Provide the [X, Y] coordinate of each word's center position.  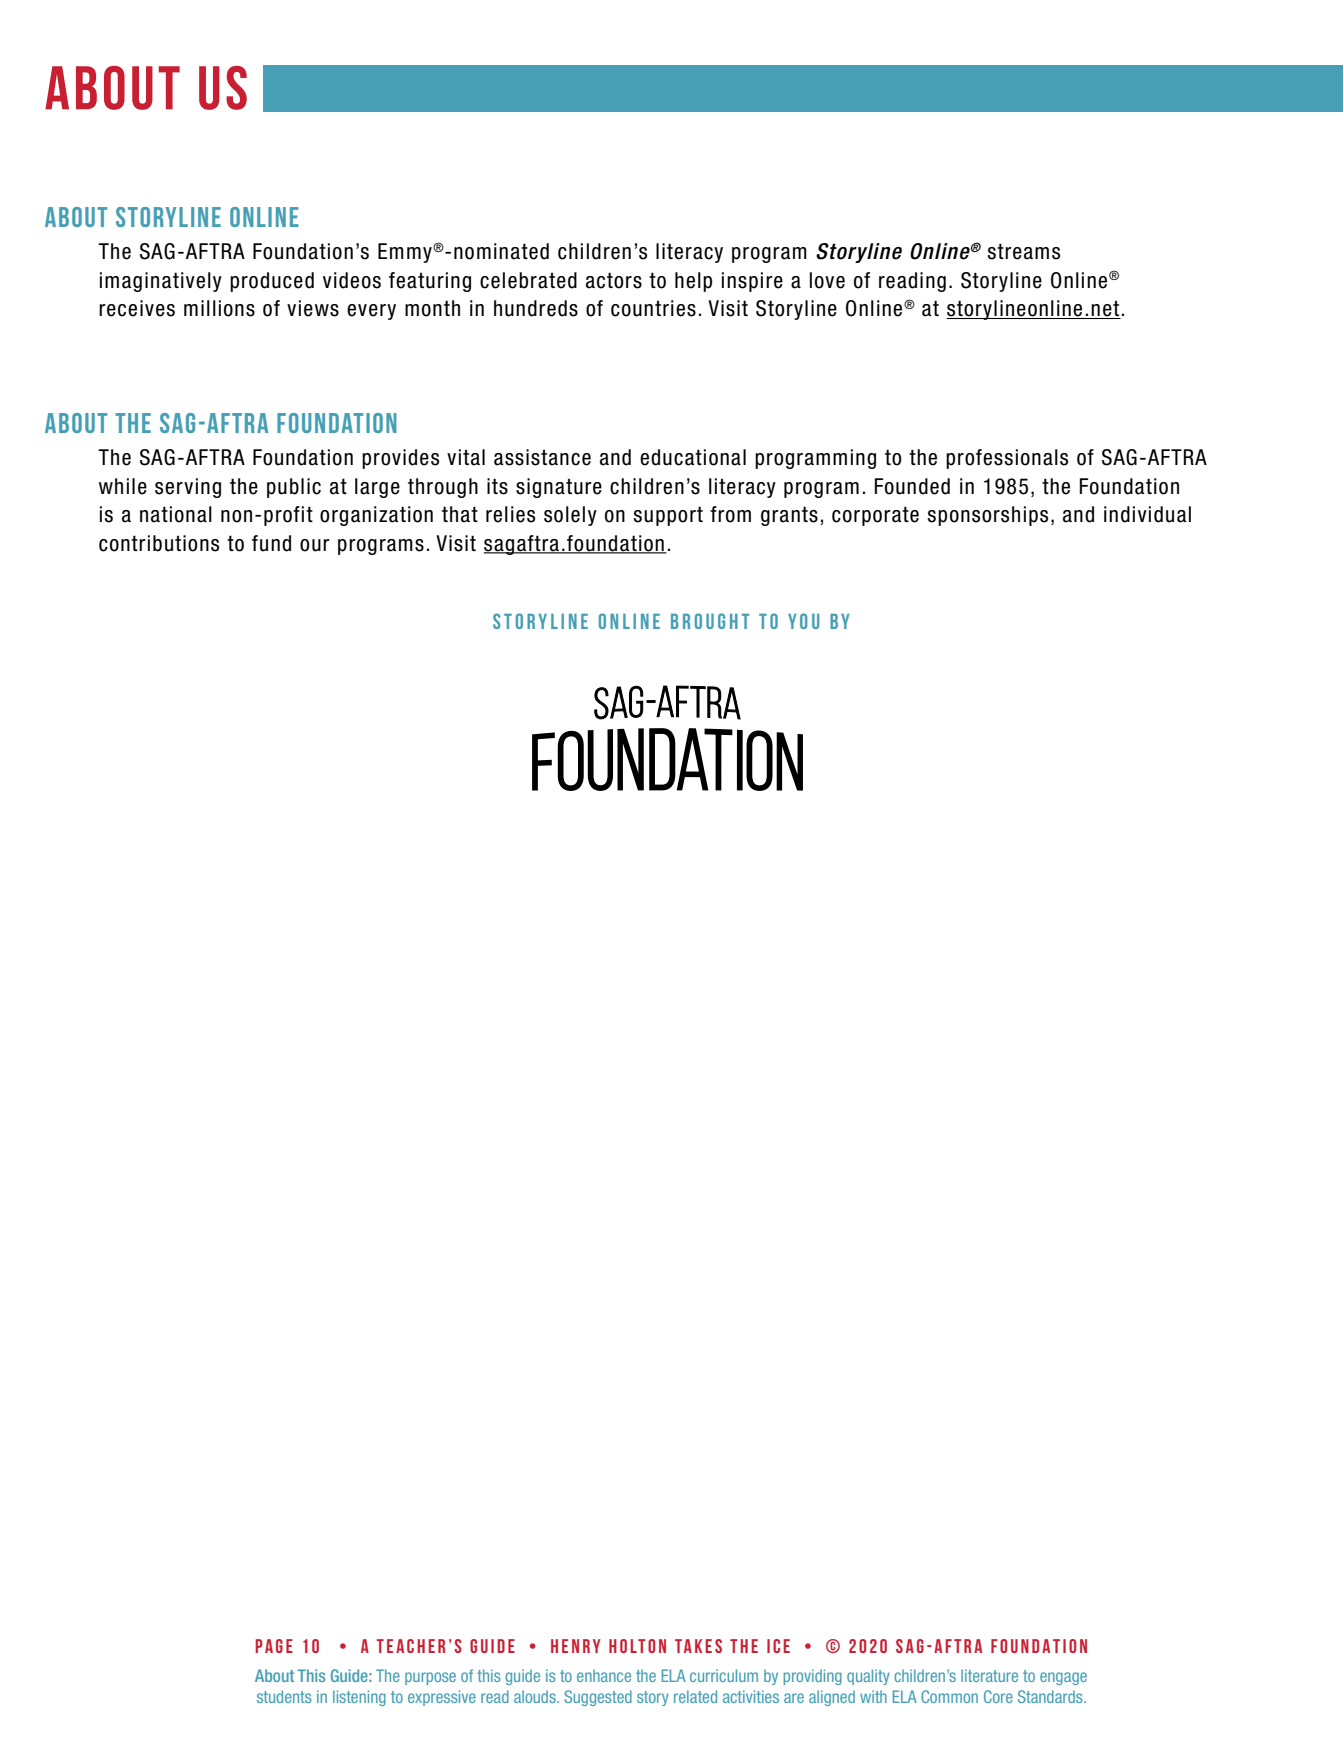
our [315, 545]
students [284, 1696]
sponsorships [988, 516]
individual [1147, 514]
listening [359, 1698]
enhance [604, 1675]
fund [271, 543]
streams [1024, 251]
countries [653, 308]
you [803, 621]
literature [989, 1675]
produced [272, 282]
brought [710, 621]
